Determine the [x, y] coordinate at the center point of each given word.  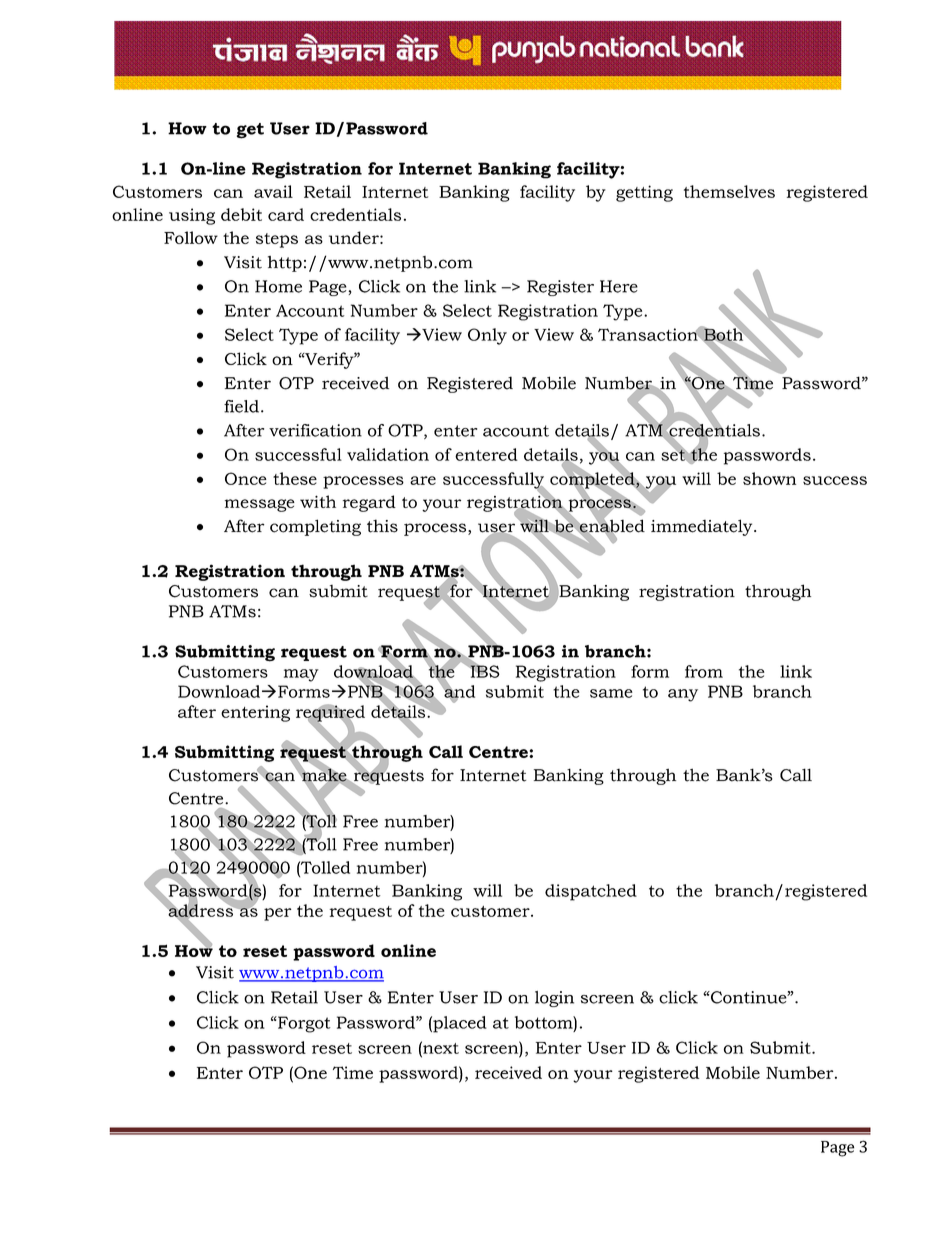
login [554, 999]
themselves [729, 191]
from [704, 671]
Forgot [303, 1024]
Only [487, 336]
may [301, 675]
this [382, 526]
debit [241, 214]
